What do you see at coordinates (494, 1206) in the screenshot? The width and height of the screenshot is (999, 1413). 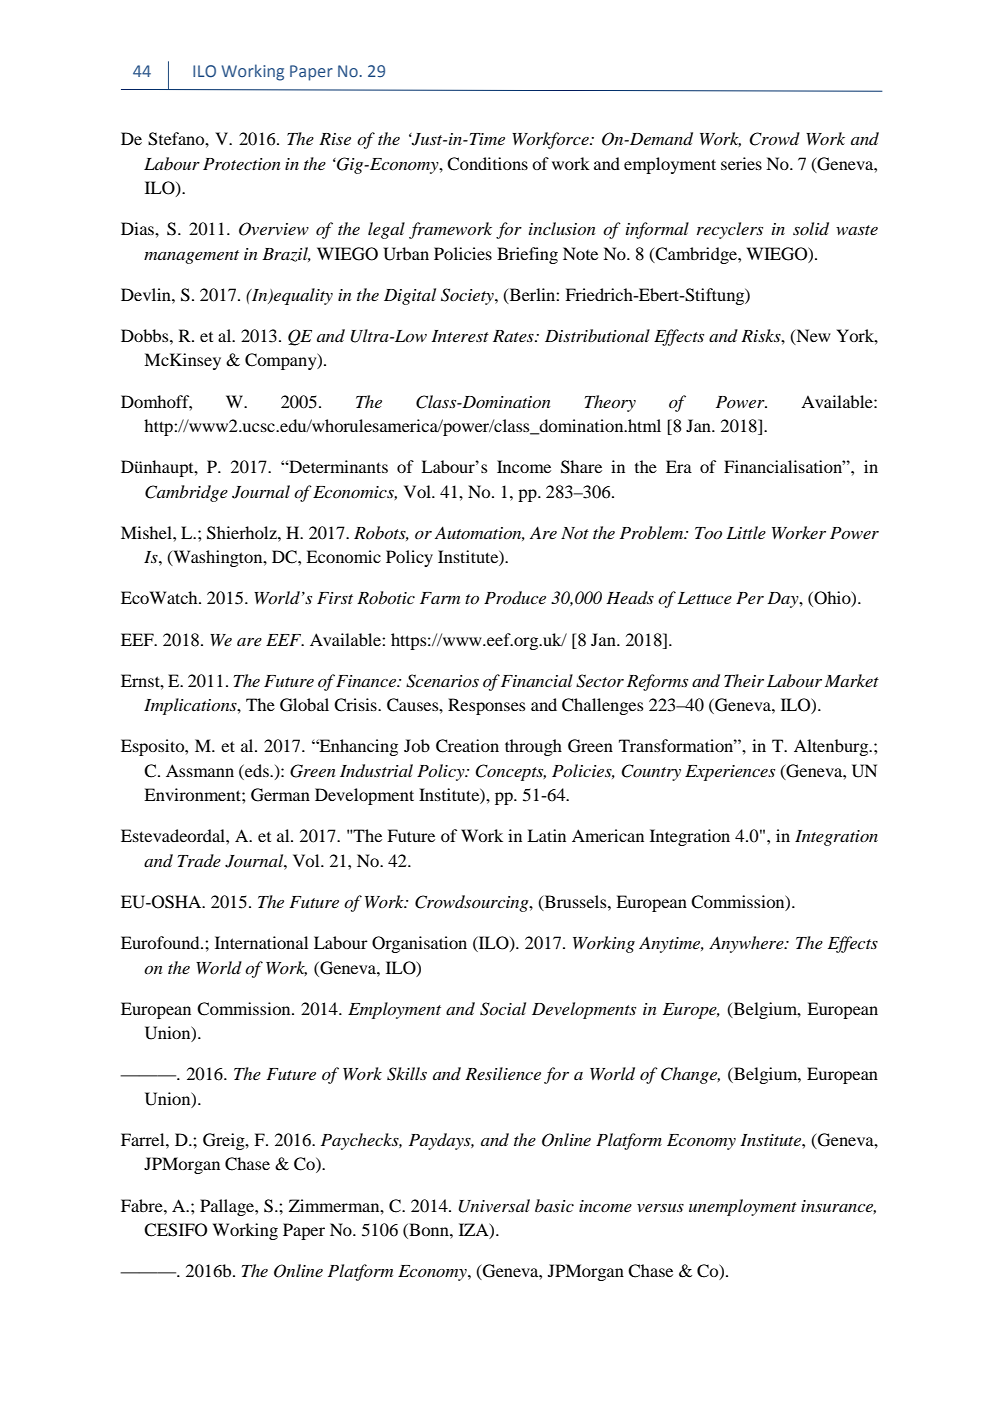 I see `Universal` at bounding box center [494, 1206].
